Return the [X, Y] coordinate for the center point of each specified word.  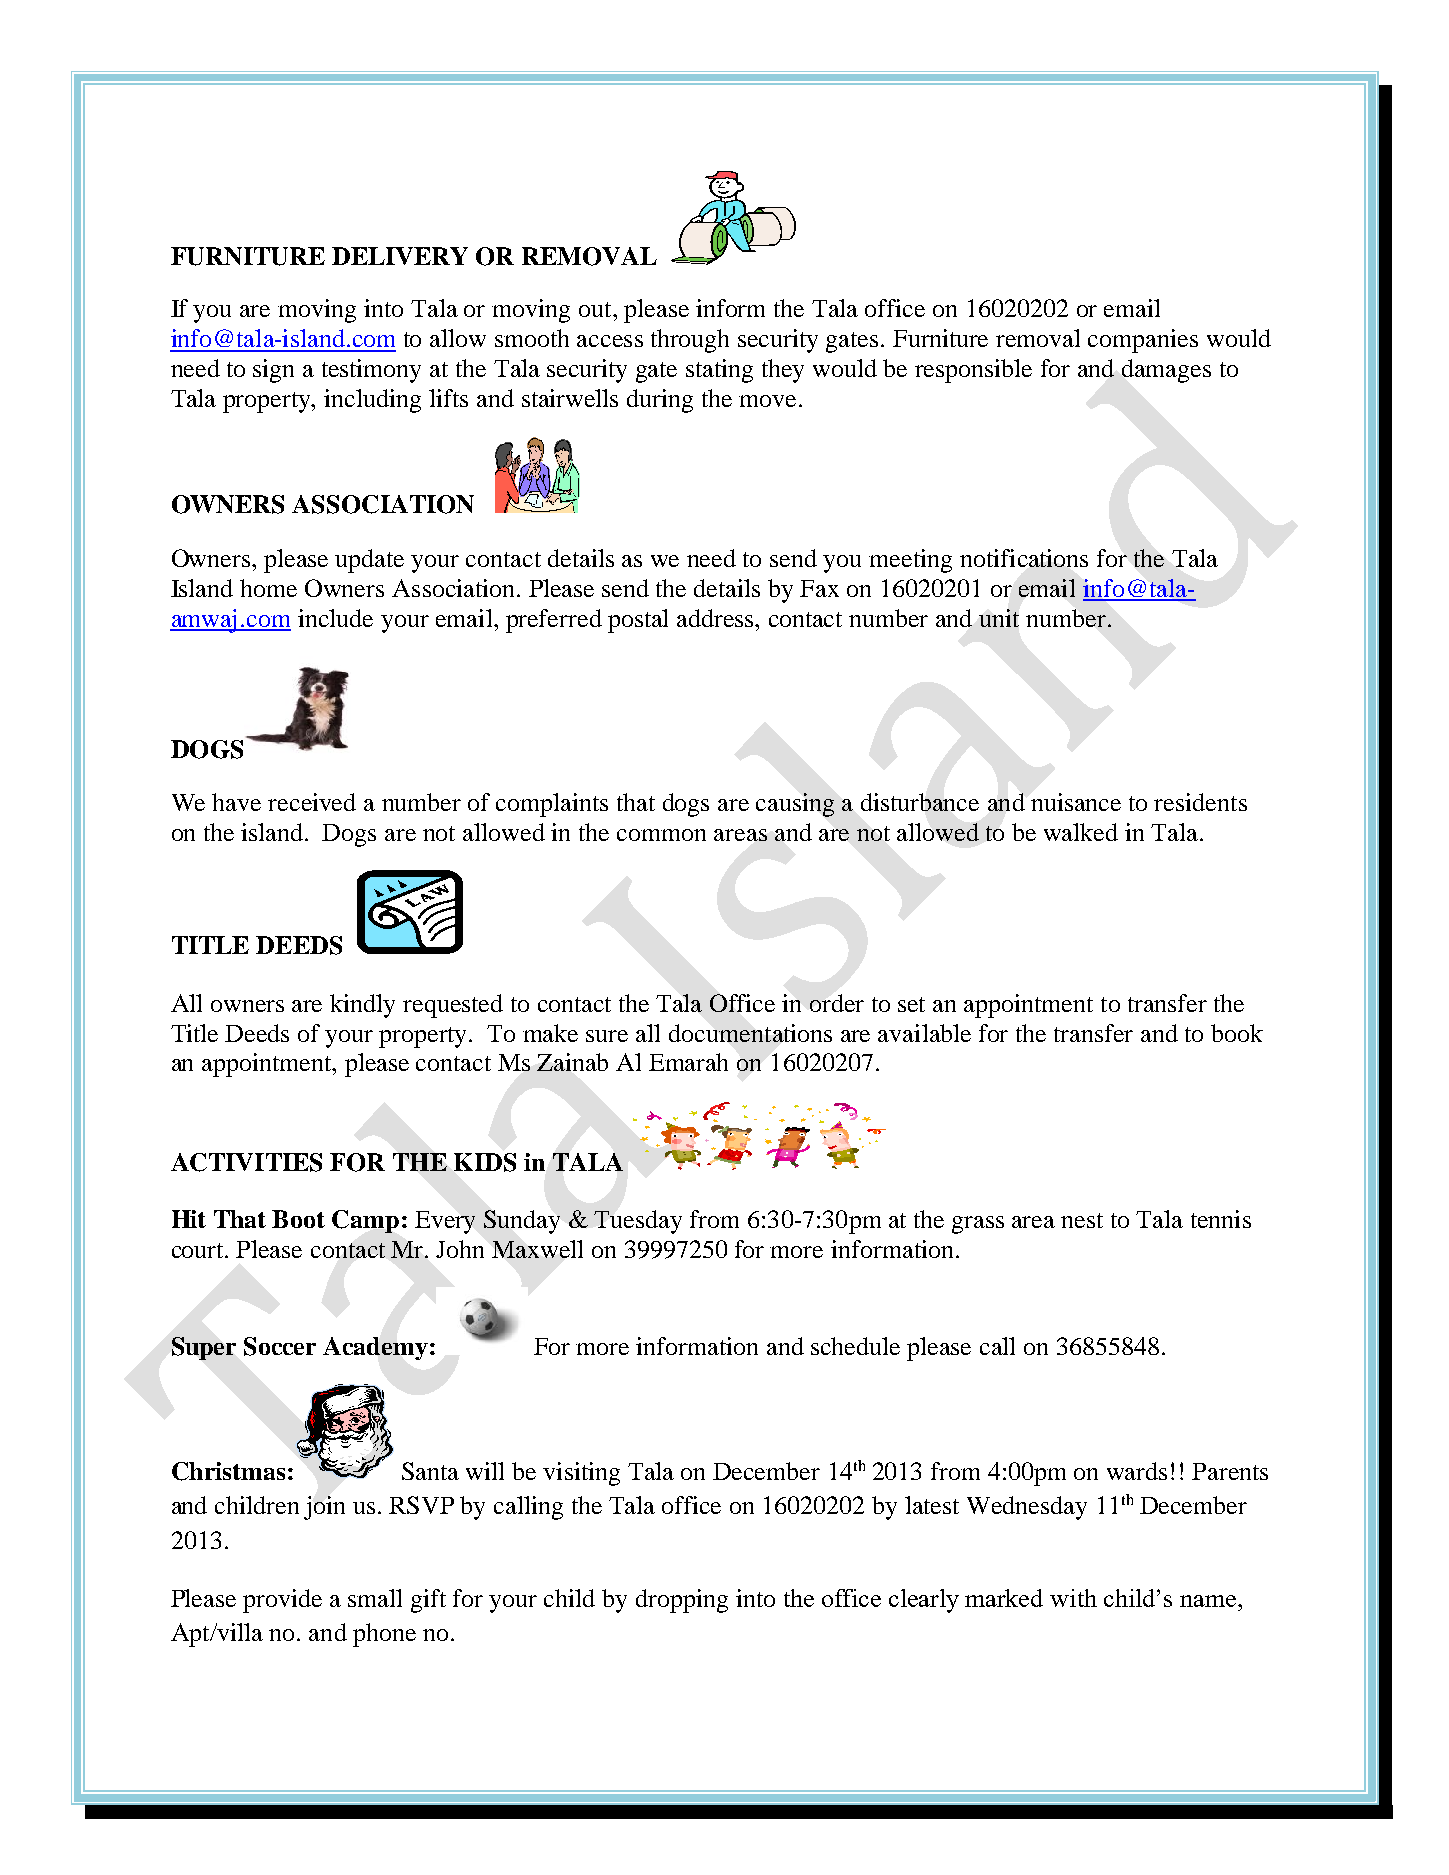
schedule [855, 1346]
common [661, 835]
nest [1082, 1220]
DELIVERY [400, 256]
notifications [1024, 558]
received [312, 802]
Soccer [280, 1346]
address [716, 618]
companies [1143, 341]
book [1237, 1033]
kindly [362, 1006]
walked [1081, 832]
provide [282, 1601]
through [690, 341]
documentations [750, 1033]
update [369, 561]
